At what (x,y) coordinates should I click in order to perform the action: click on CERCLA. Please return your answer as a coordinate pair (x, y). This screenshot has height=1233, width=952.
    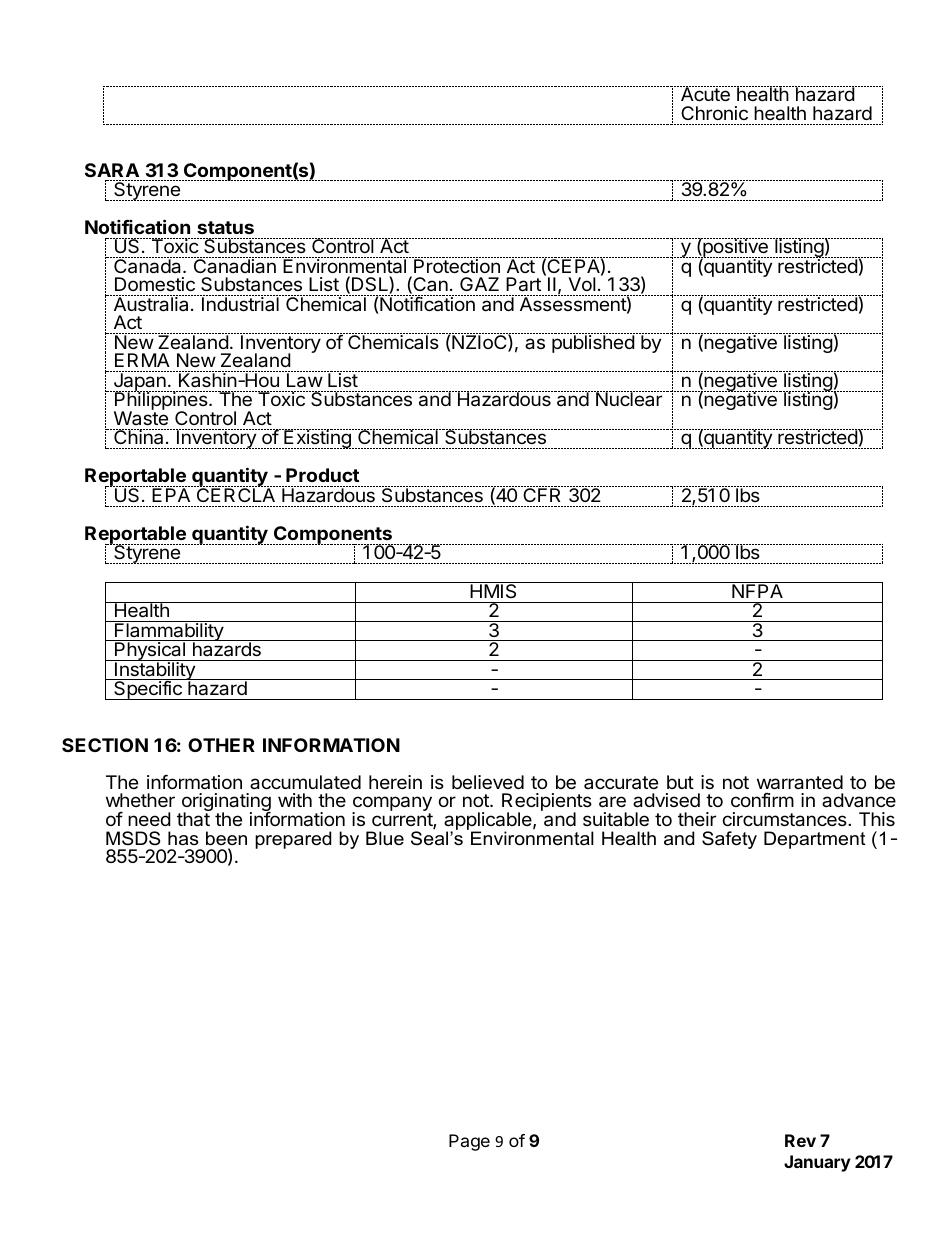
    Looking at the image, I should click on (235, 494).
